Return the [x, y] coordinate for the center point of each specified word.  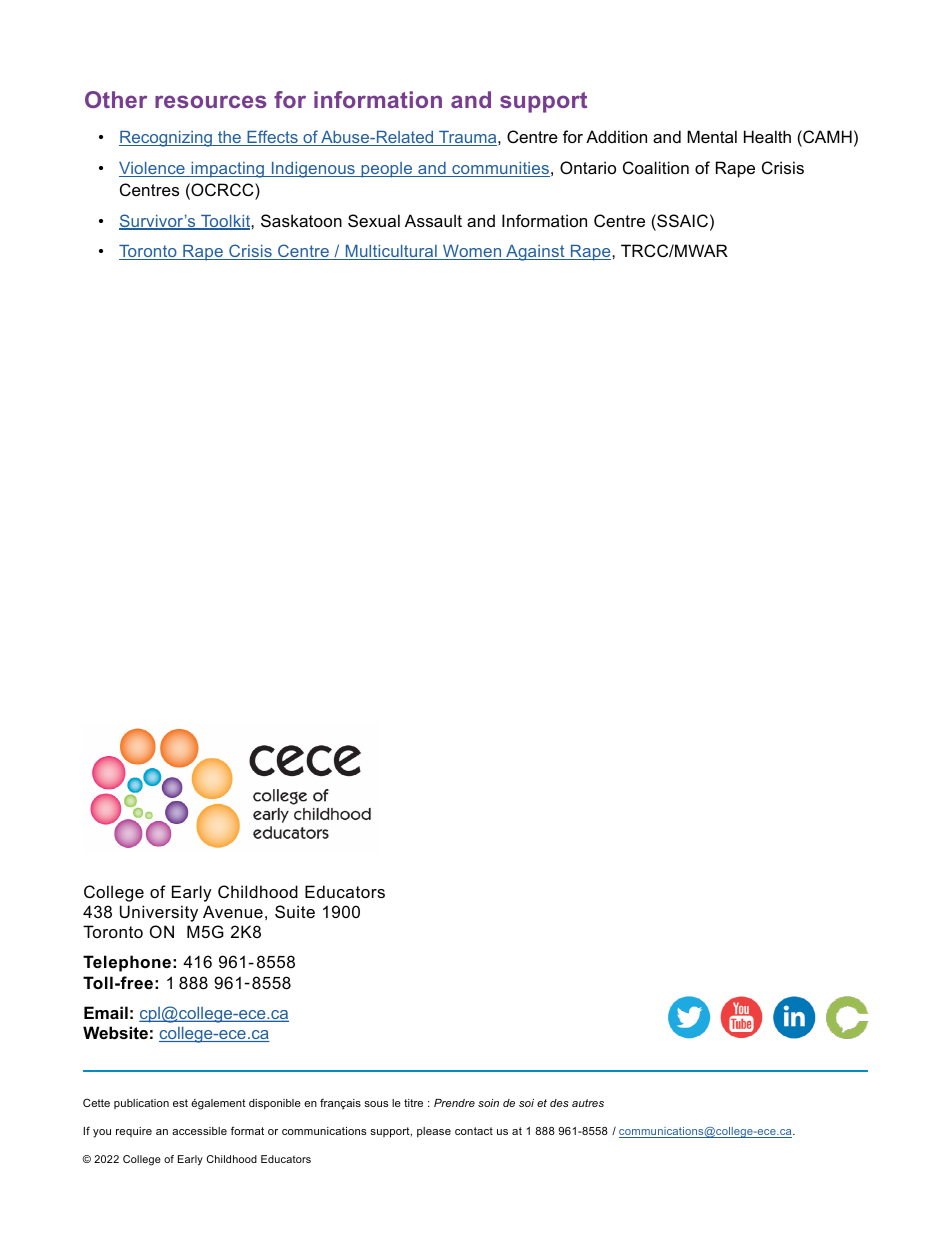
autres [588, 1103]
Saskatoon [301, 220]
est [180, 1103]
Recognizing [166, 139]
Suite [295, 911]
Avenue [233, 911]
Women [472, 252]
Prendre [454, 1103]
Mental [712, 136]
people [387, 170]
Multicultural [391, 252]
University [159, 913]
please [434, 1132]
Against [535, 253]
